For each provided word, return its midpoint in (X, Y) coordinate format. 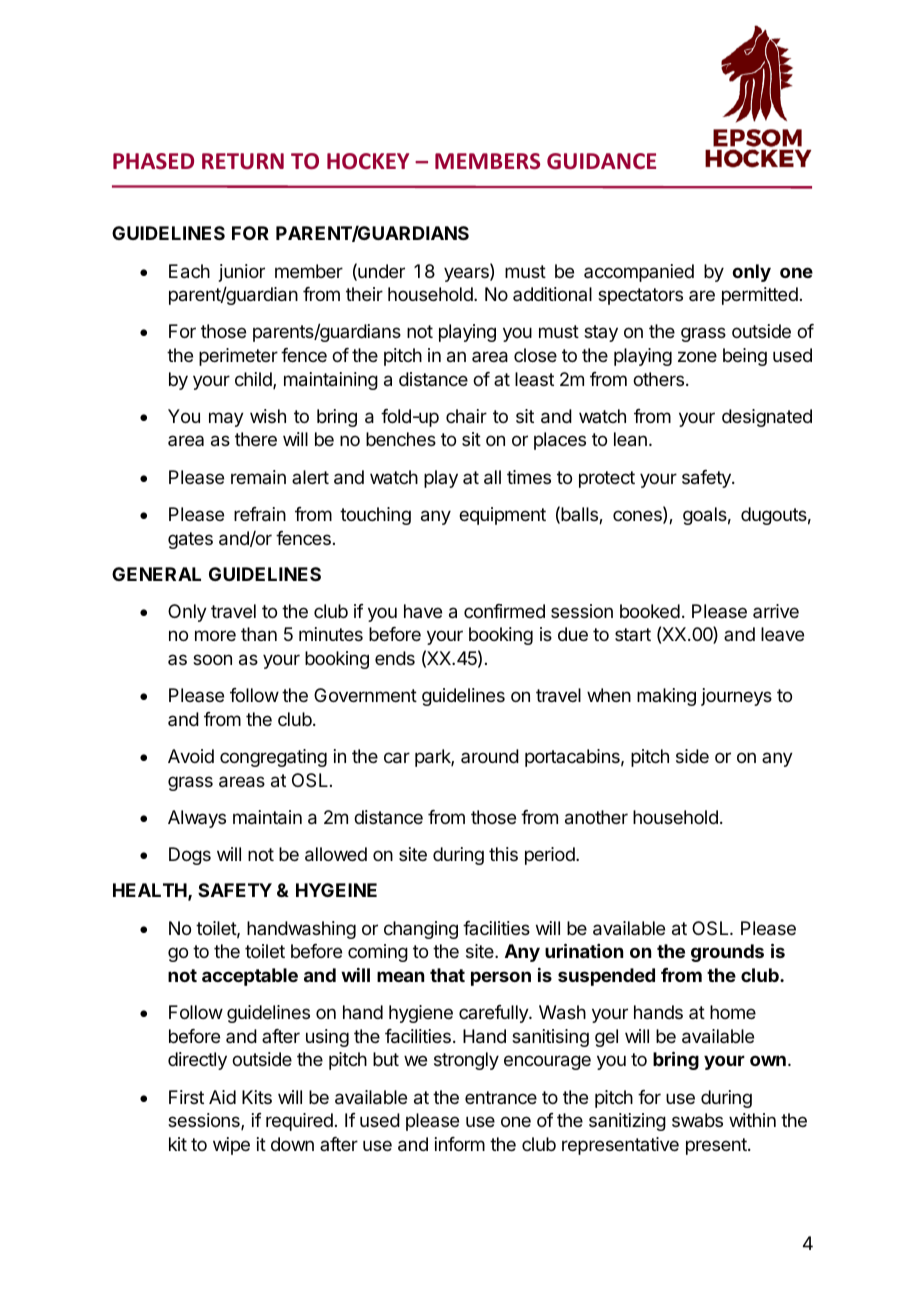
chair (466, 416)
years (467, 274)
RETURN (243, 161)
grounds (727, 953)
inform (460, 1144)
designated (767, 418)
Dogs (190, 856)
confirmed (504, 611)
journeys (736, 697)
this (503, 854)
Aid (222, 1097)
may (226, 419)
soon (212, 659)
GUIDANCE (601, 161)
